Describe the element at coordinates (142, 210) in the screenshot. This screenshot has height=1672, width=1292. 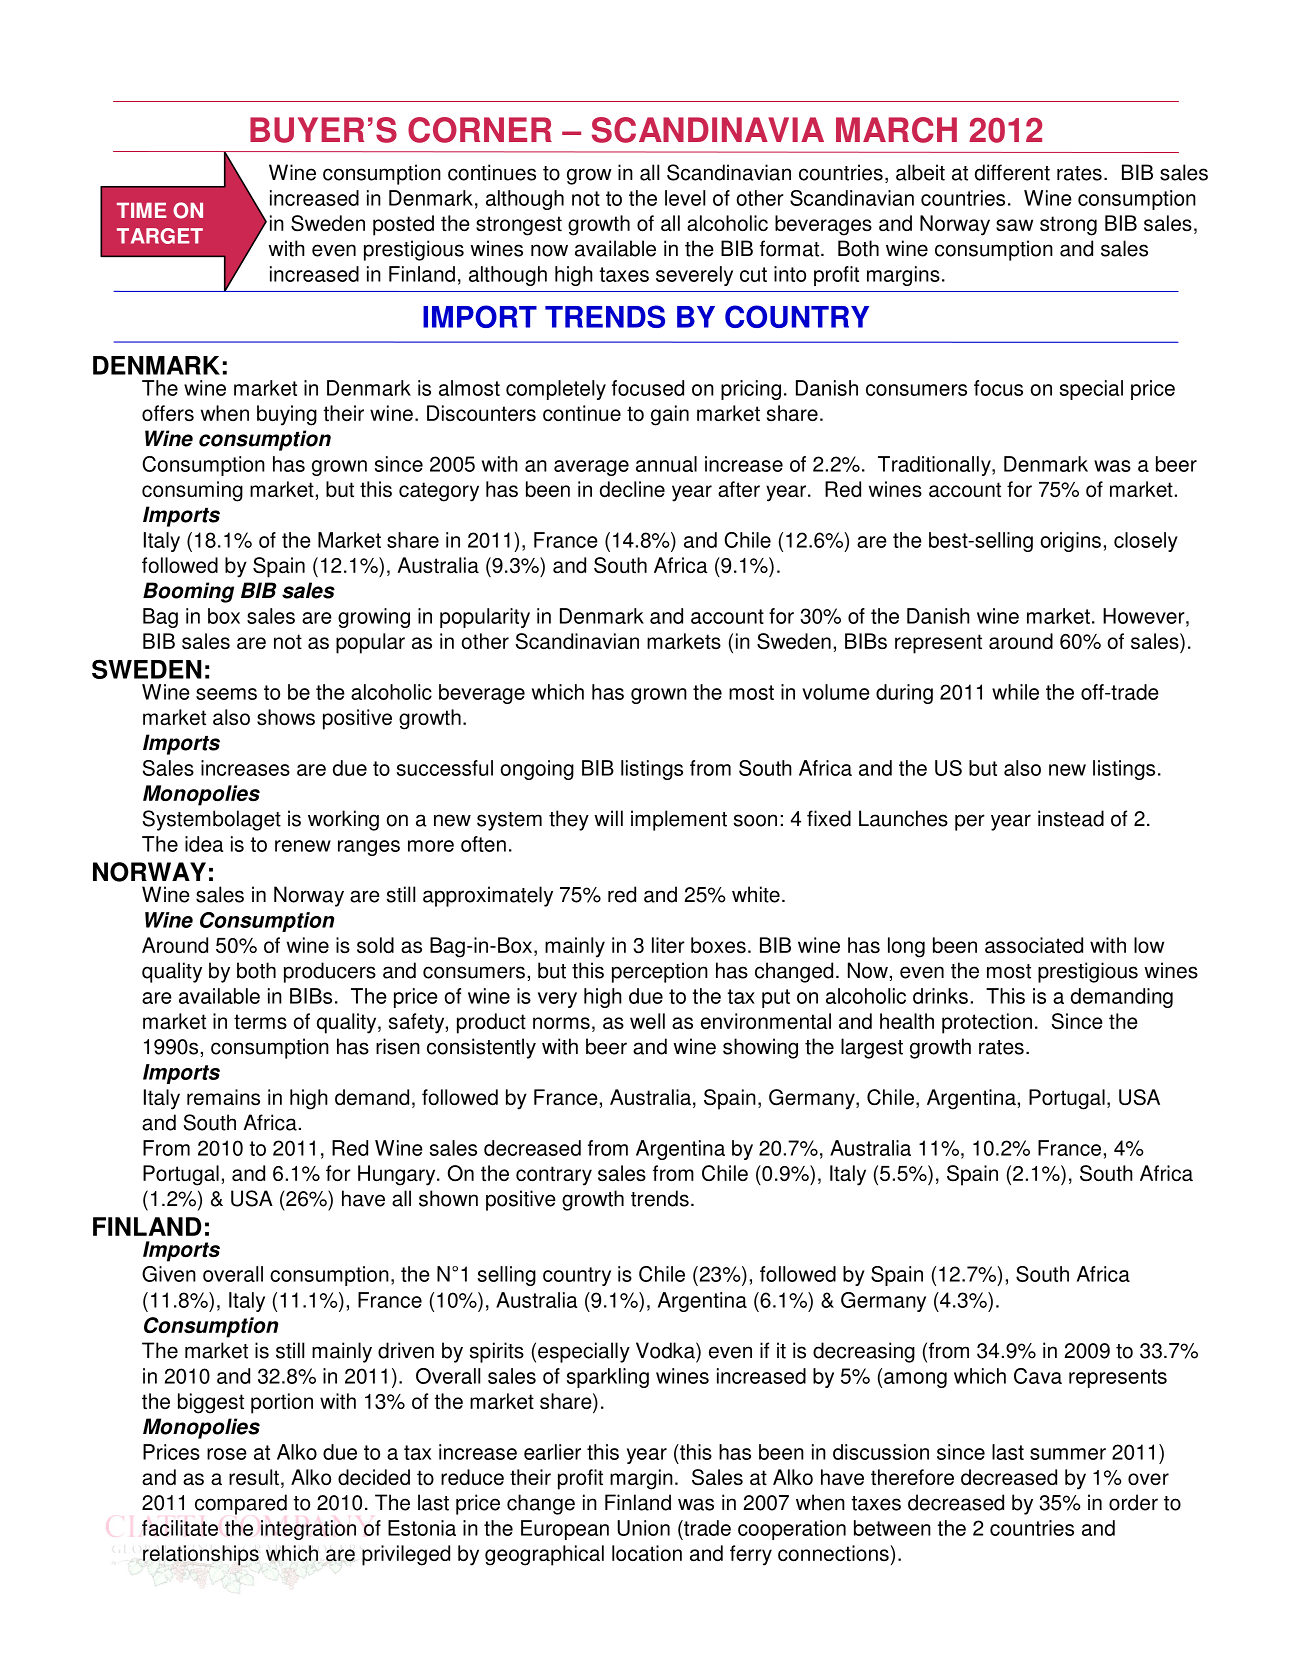
I see `TIME` at that location.
